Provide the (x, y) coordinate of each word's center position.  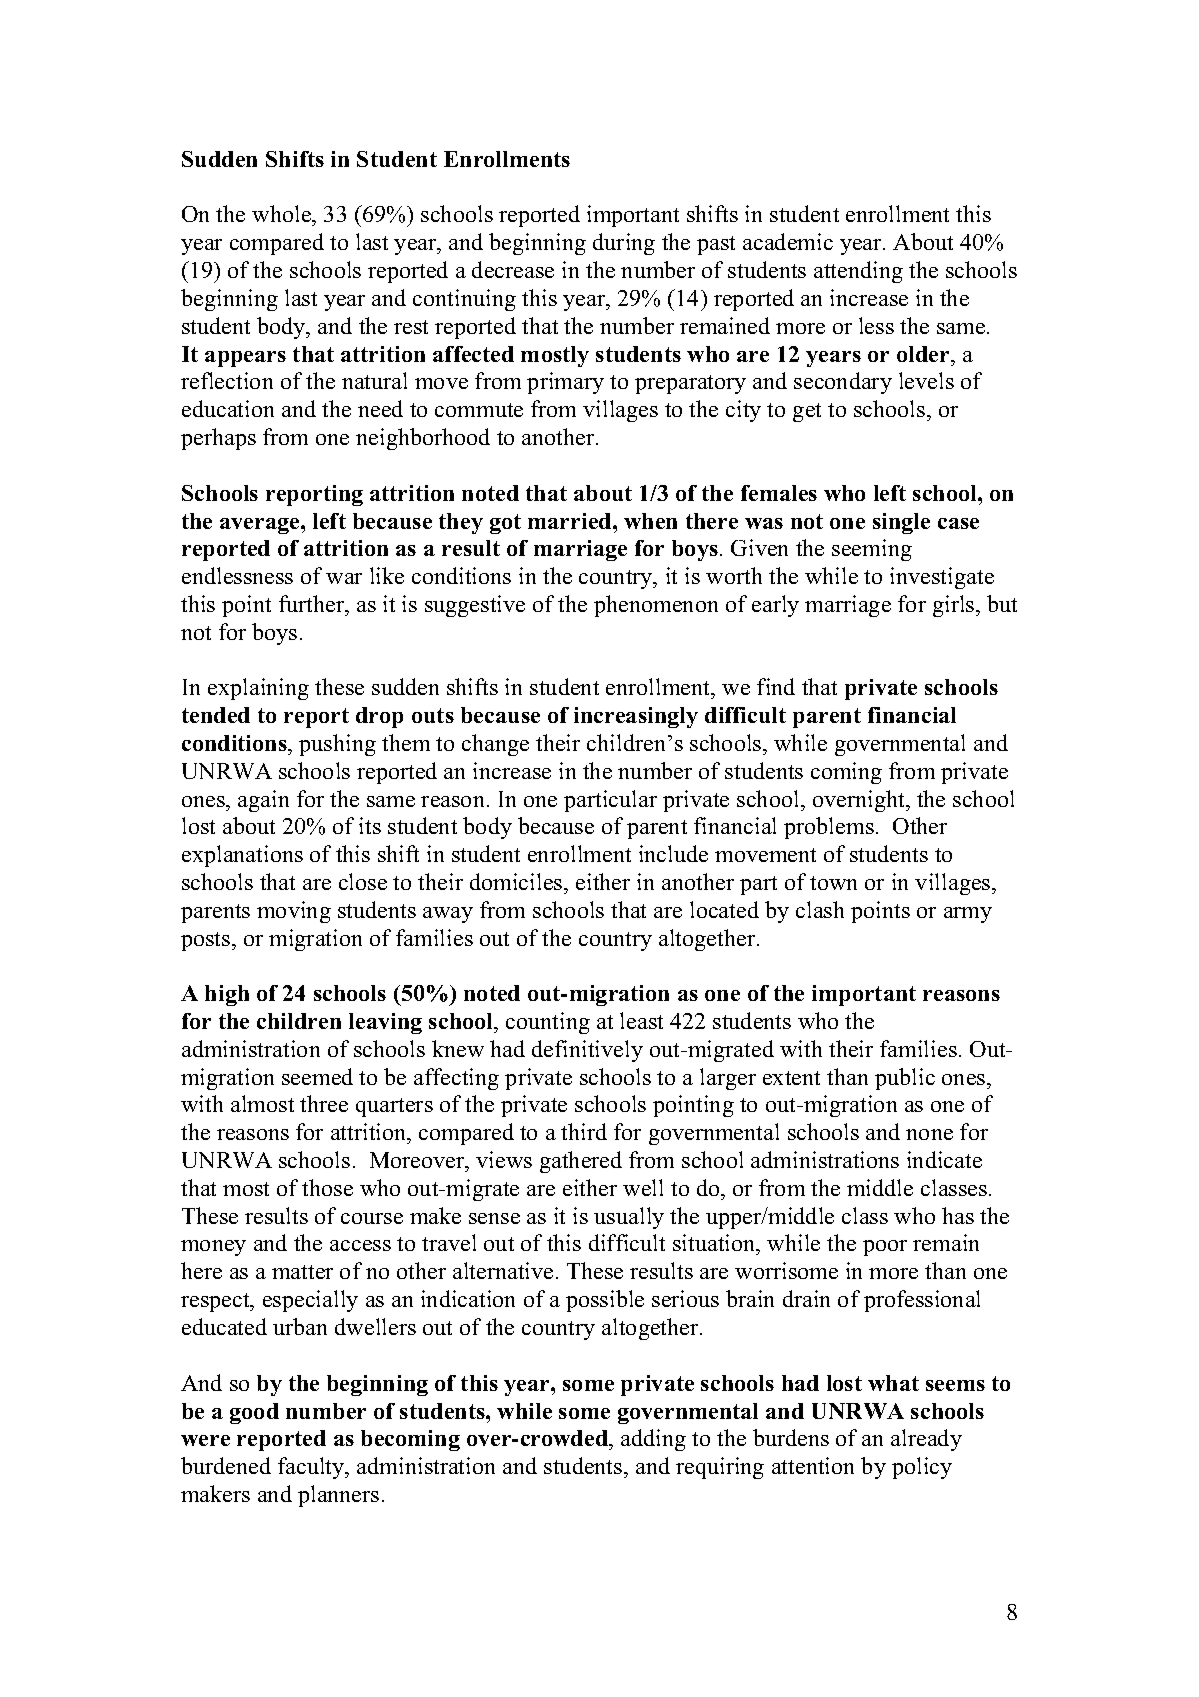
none (929, 1134)
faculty (312, 1468)
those (327, 1187)
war (344, 578)
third (584, 1131)
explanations (242, 856)
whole (283, 215)
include (673, 853)
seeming (872, 550)
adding (653, 1440)
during (624, 244)
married (571, 521)
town (833, 883)
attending (858, 272)
